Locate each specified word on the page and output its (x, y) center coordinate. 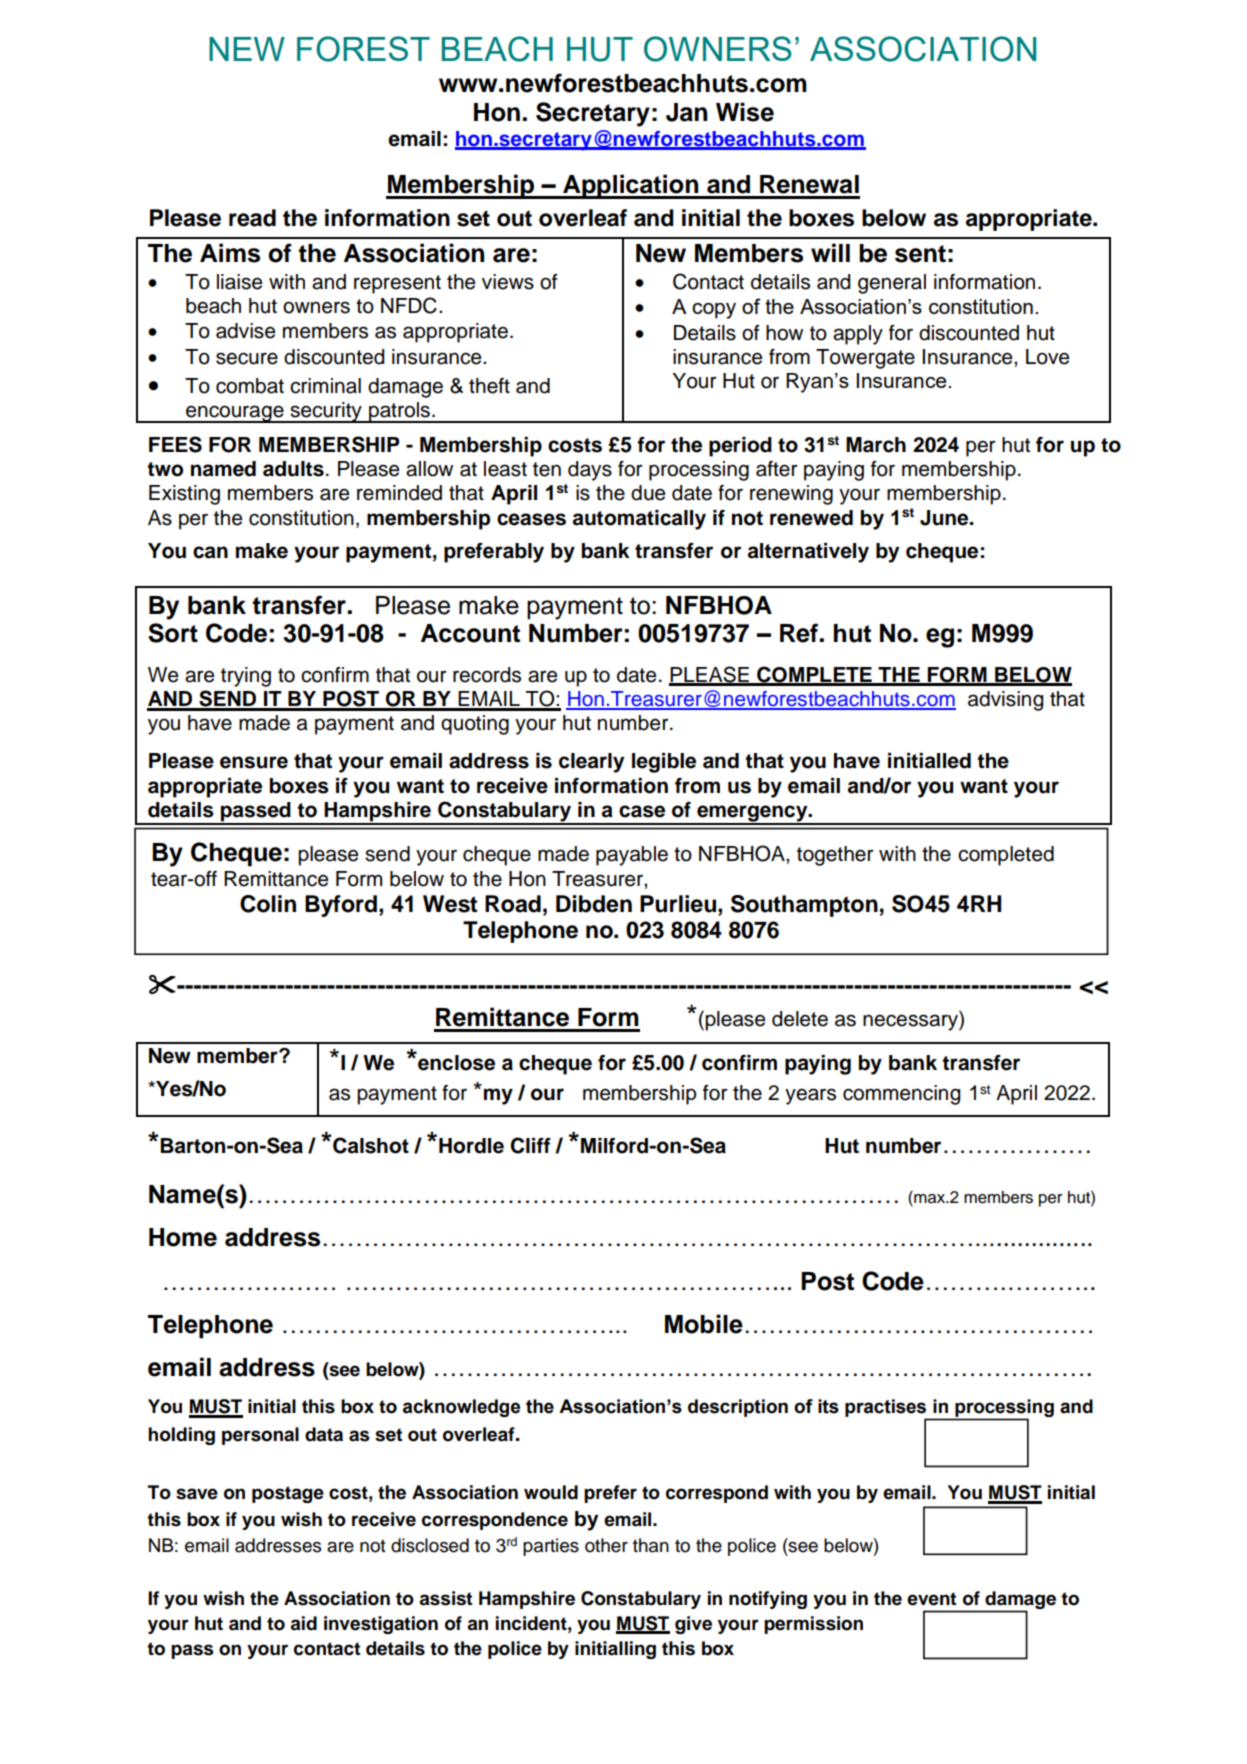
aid (303, 1623)
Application (631, 186)
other (606, 1545)
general (892, 284)
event (931, 1599)
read (252, 218)
